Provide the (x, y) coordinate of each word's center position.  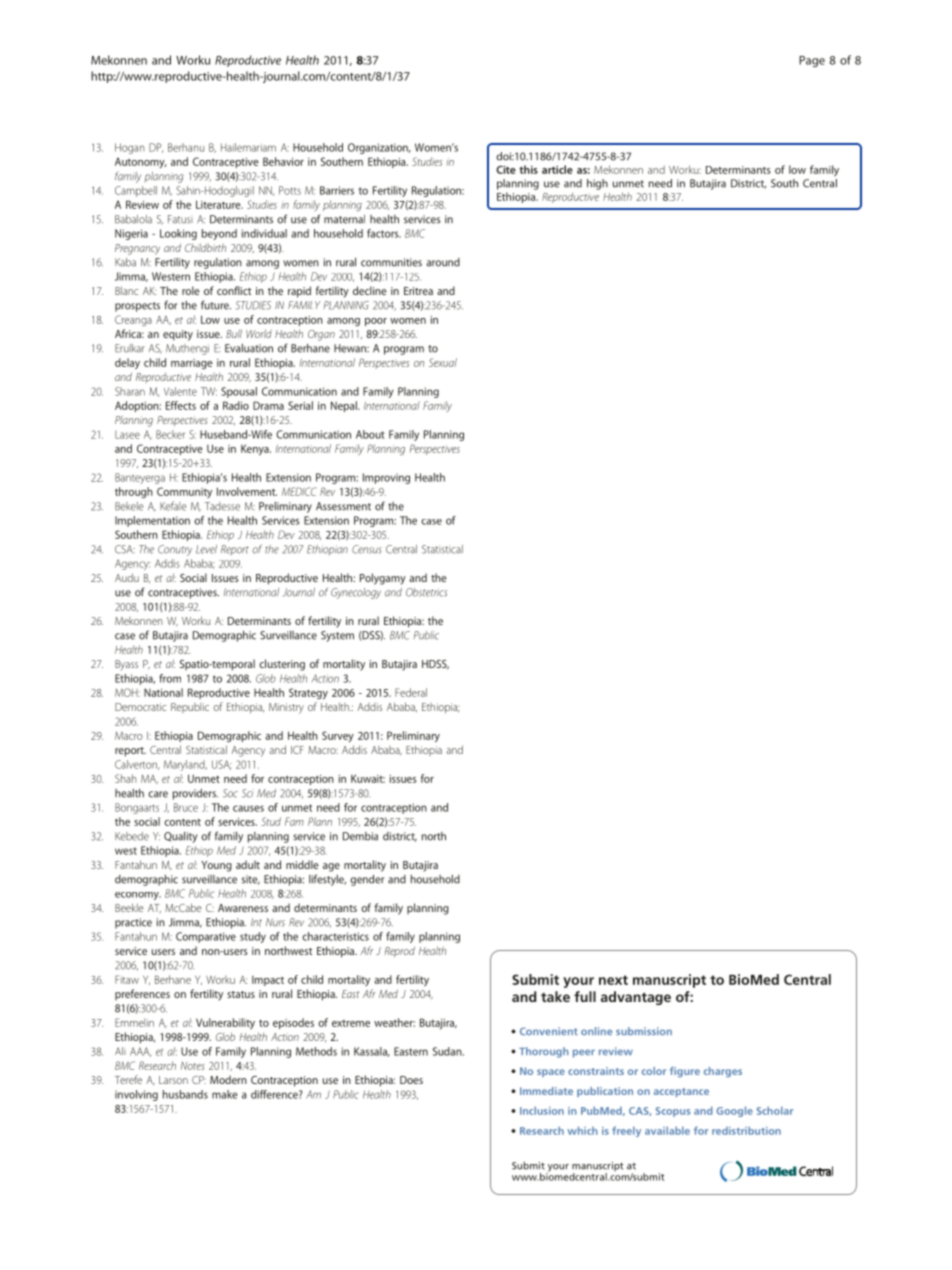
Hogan (130, 148)
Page (812, 61)
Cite (506, 170)
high (597, 184)
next (613, 980)
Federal (411, 692)
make (224, 1094)
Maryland (185, 765)
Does (411, 1080)
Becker (170, 434)
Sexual (443, 362)
